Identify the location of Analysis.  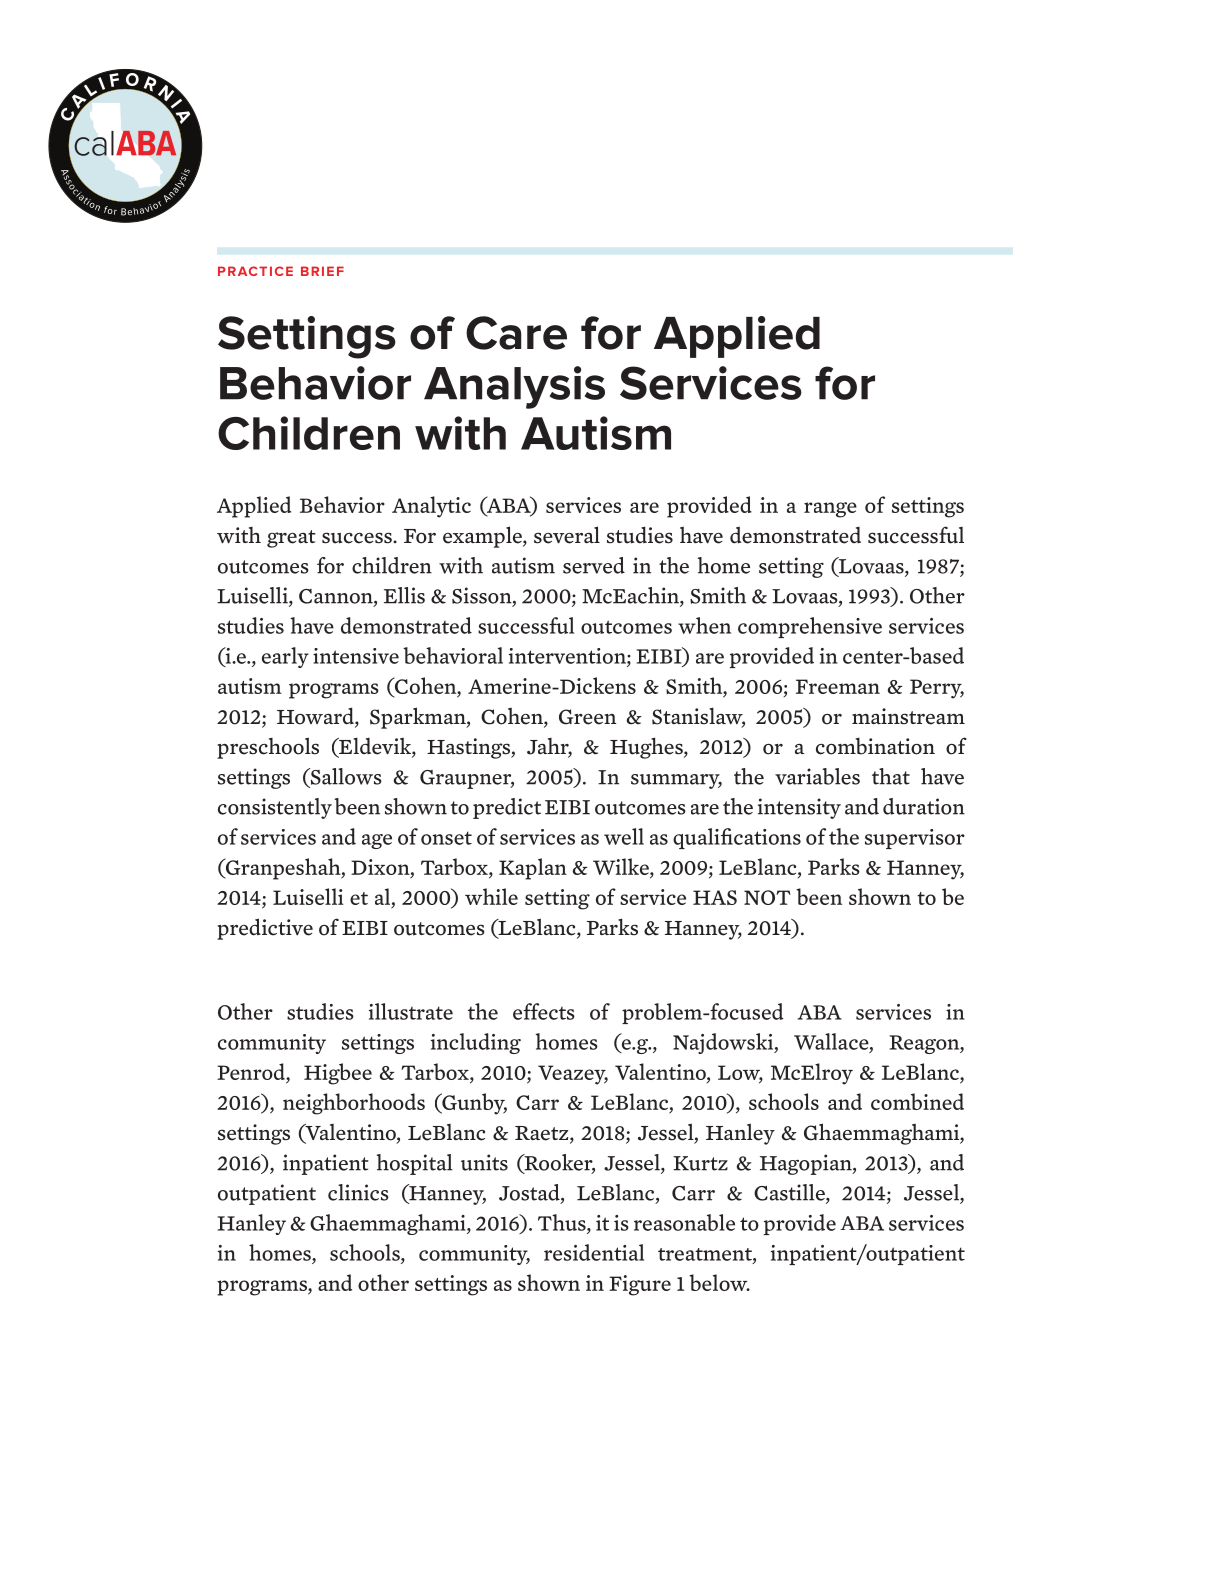
(514, 387).
